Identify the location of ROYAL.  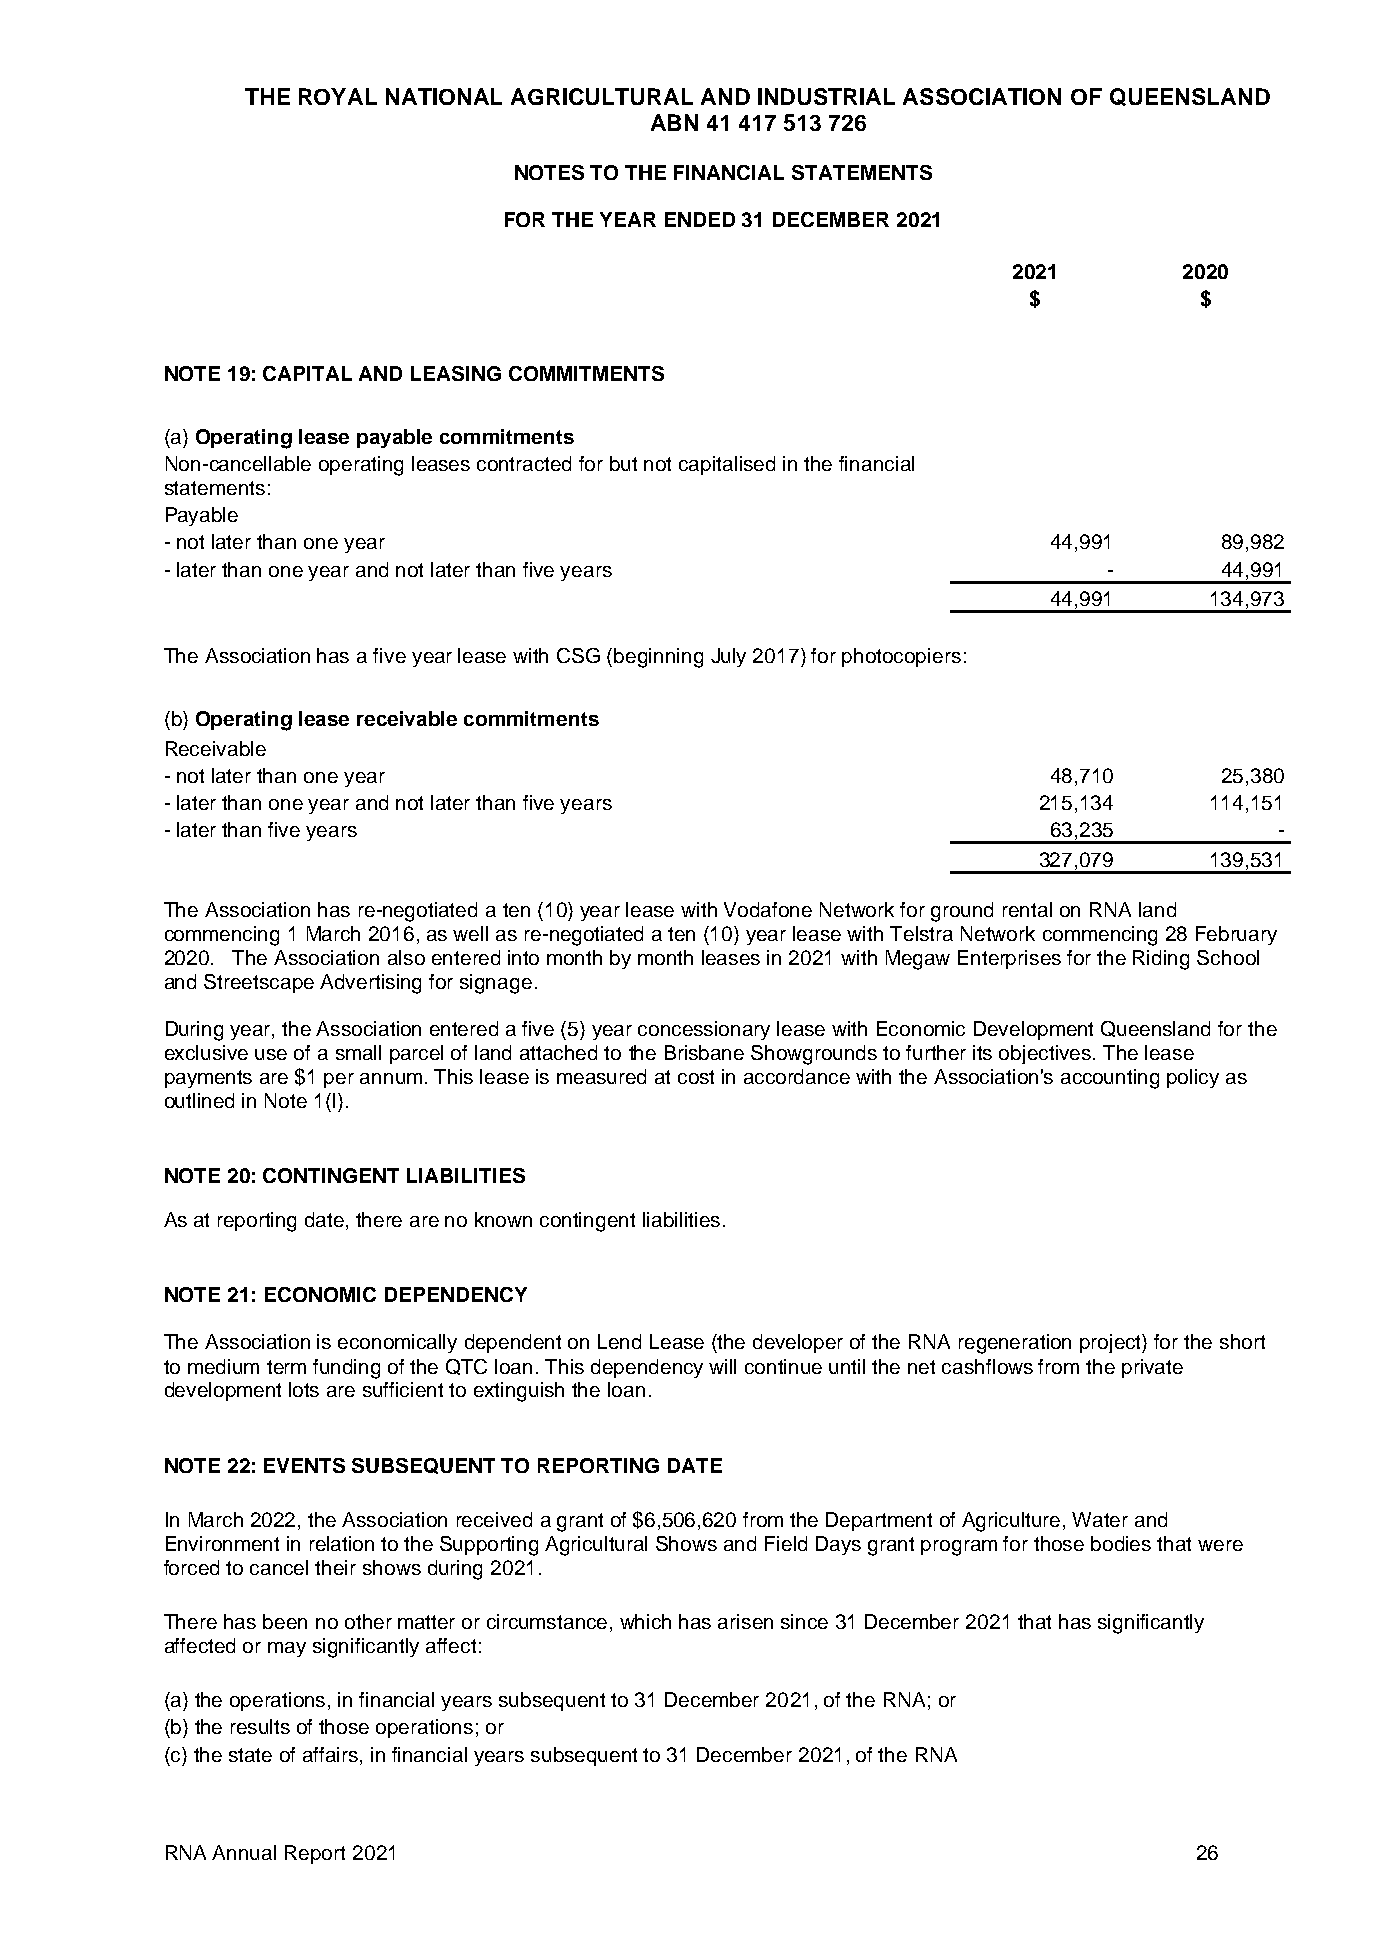
(338, 96).
